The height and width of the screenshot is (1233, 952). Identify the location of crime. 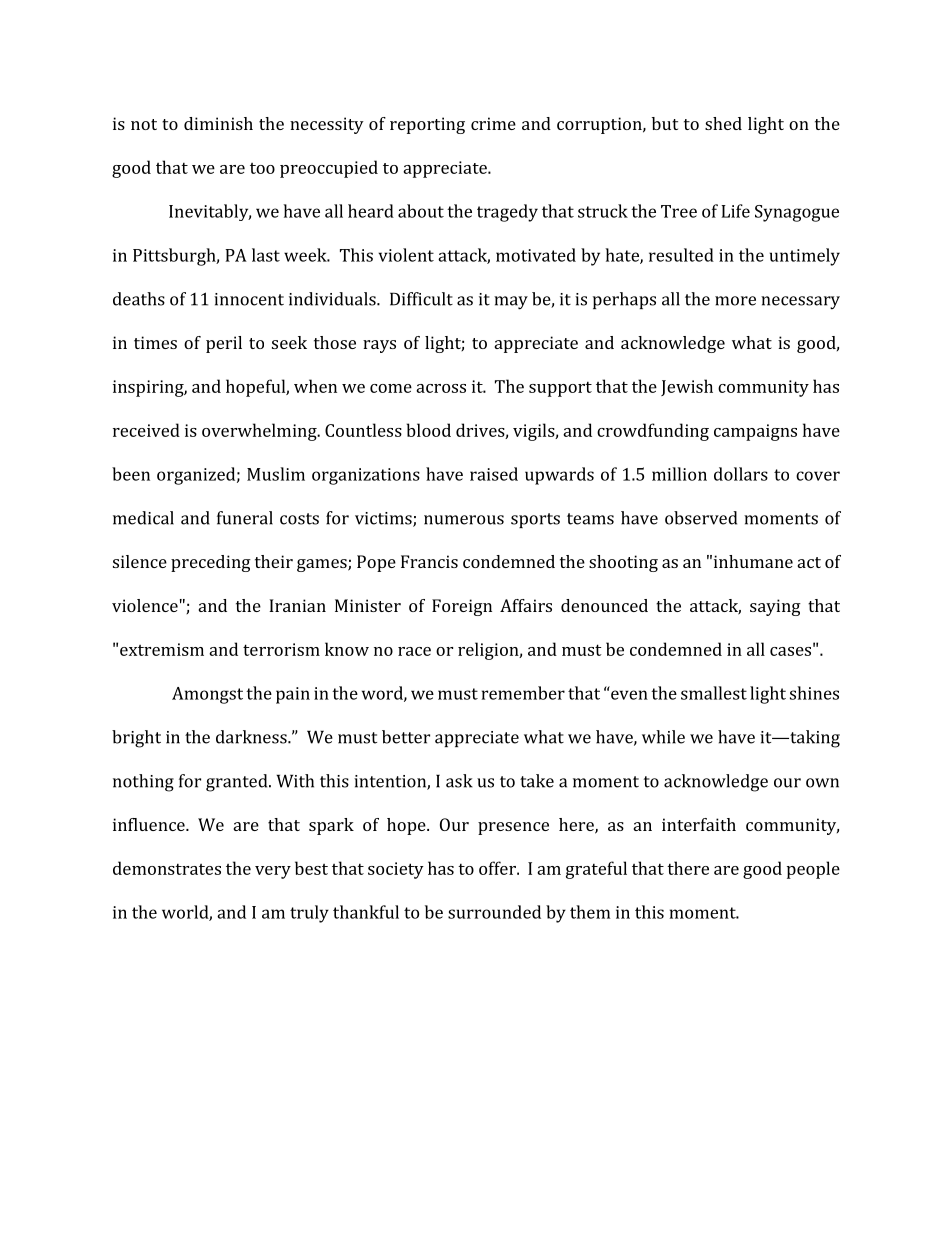
(493, 123).
